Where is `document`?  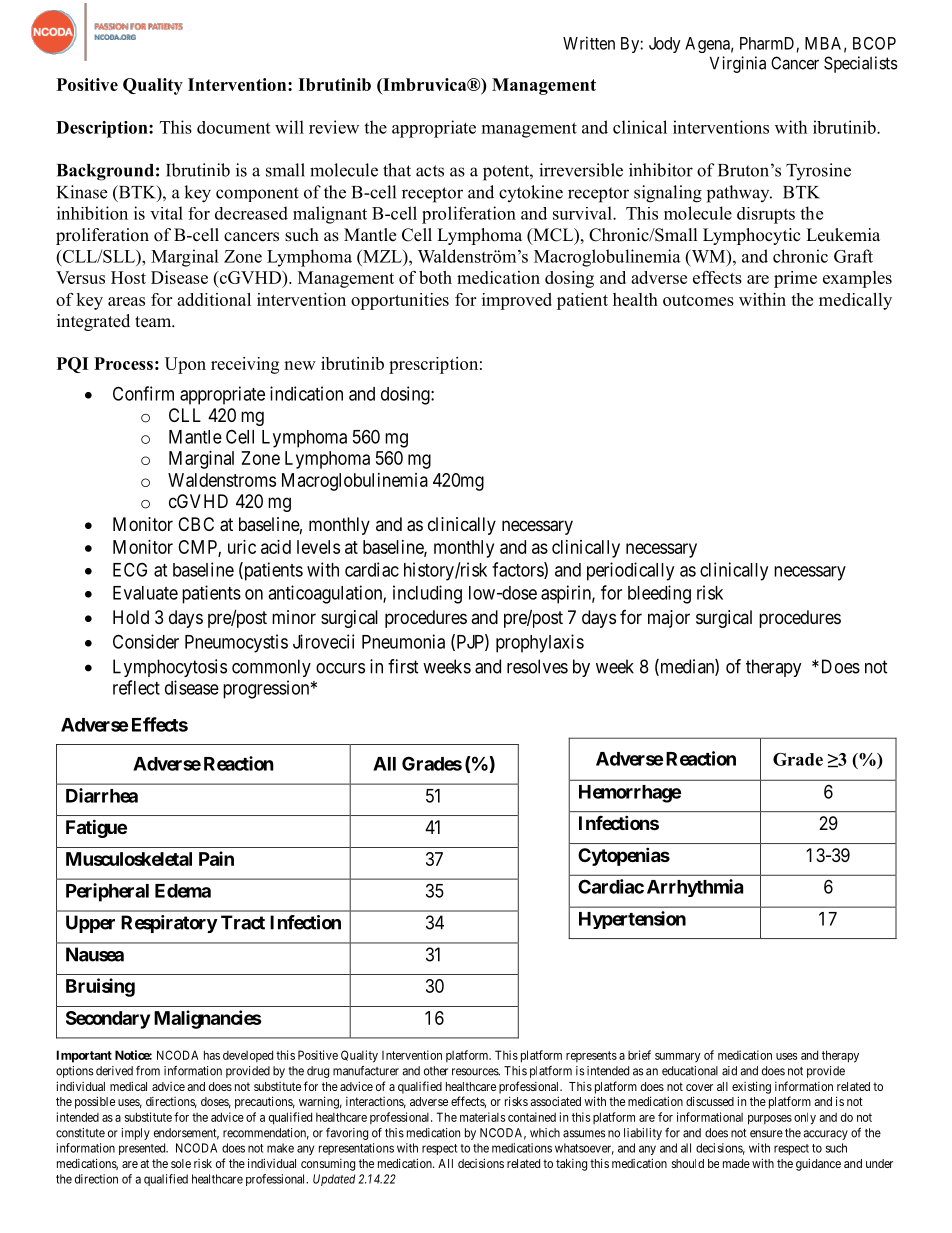 document is located at coordinates (233, 127).
